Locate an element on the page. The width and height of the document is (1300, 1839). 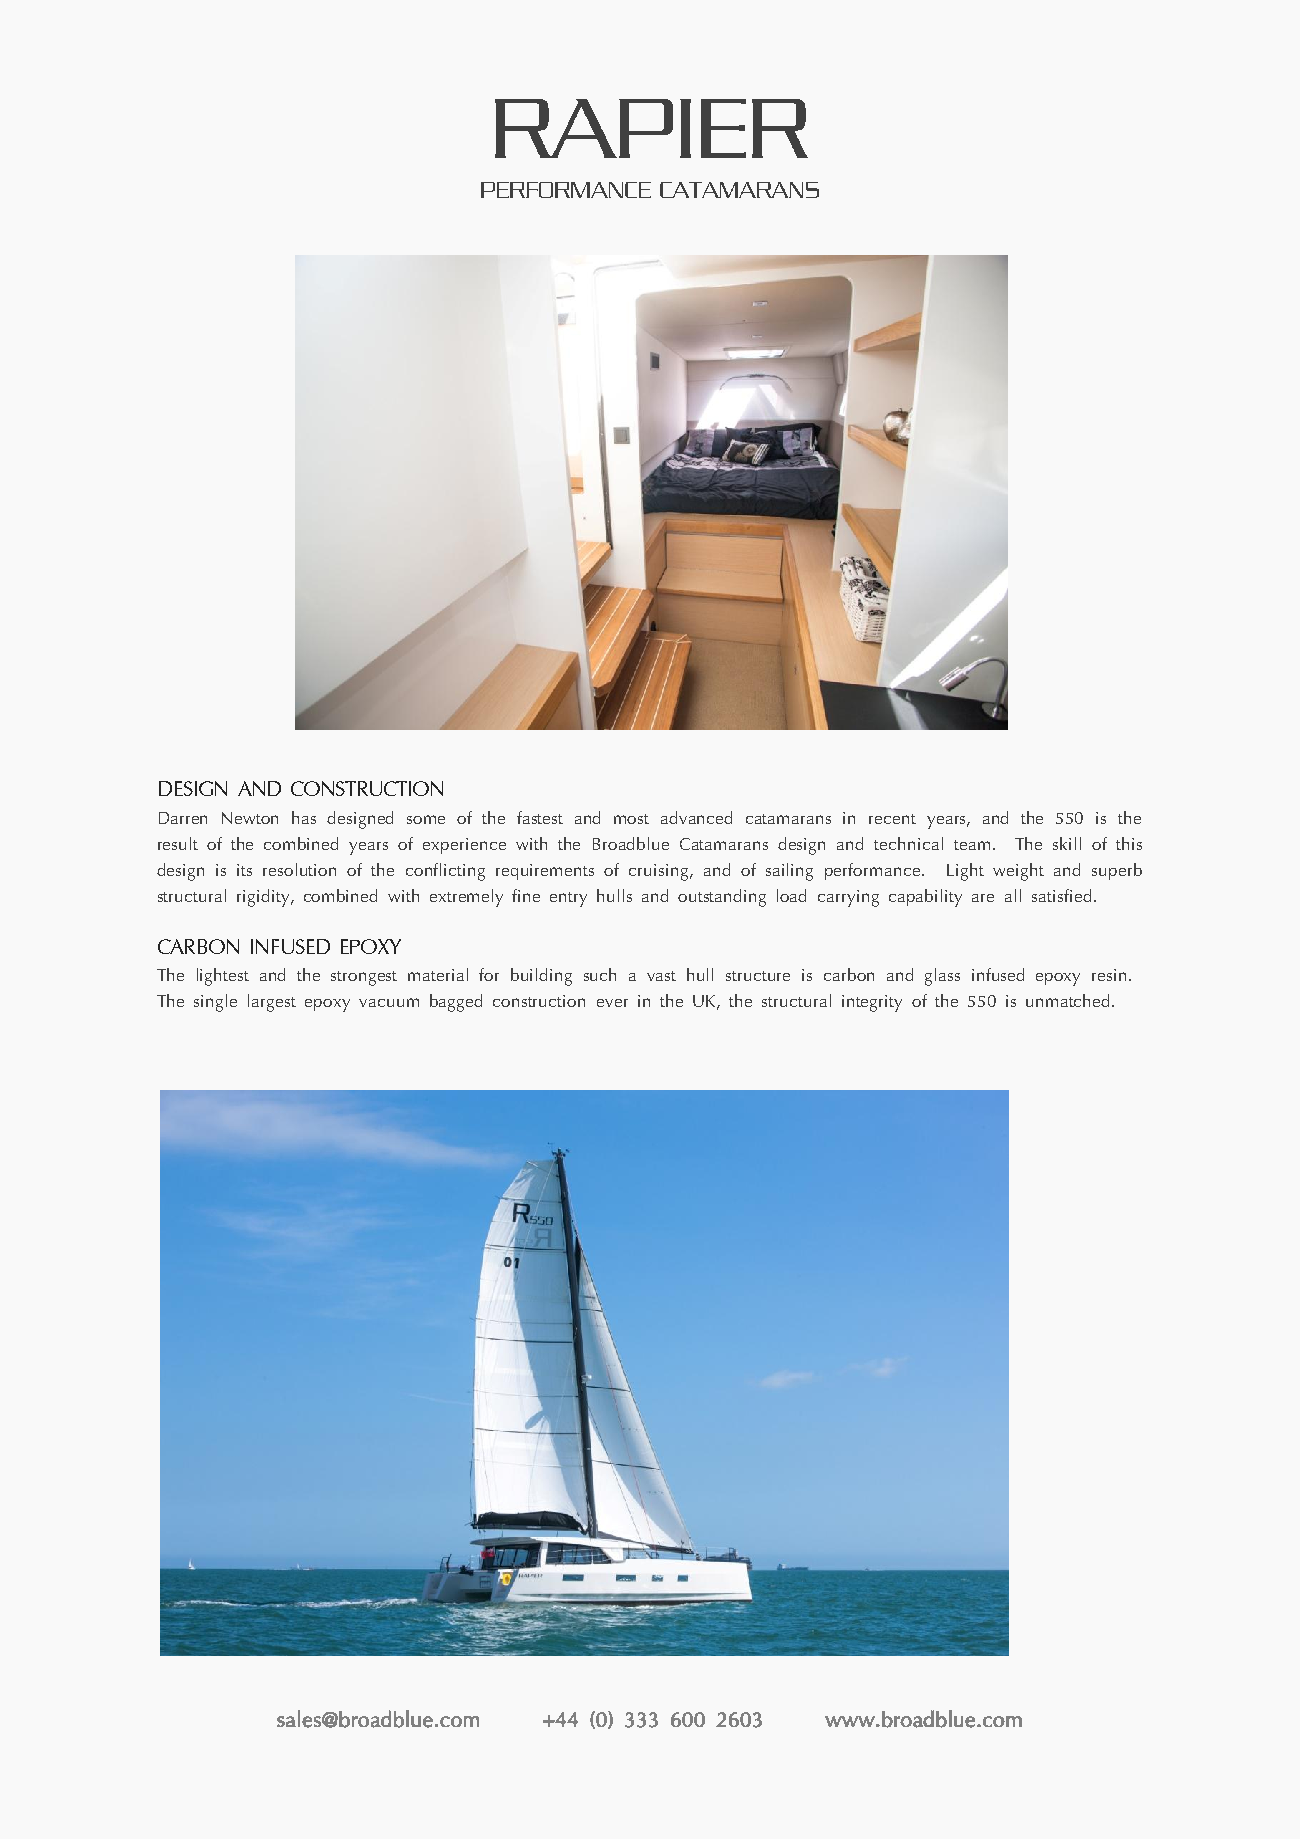
rigidity is located at coordinates (264, 898).
